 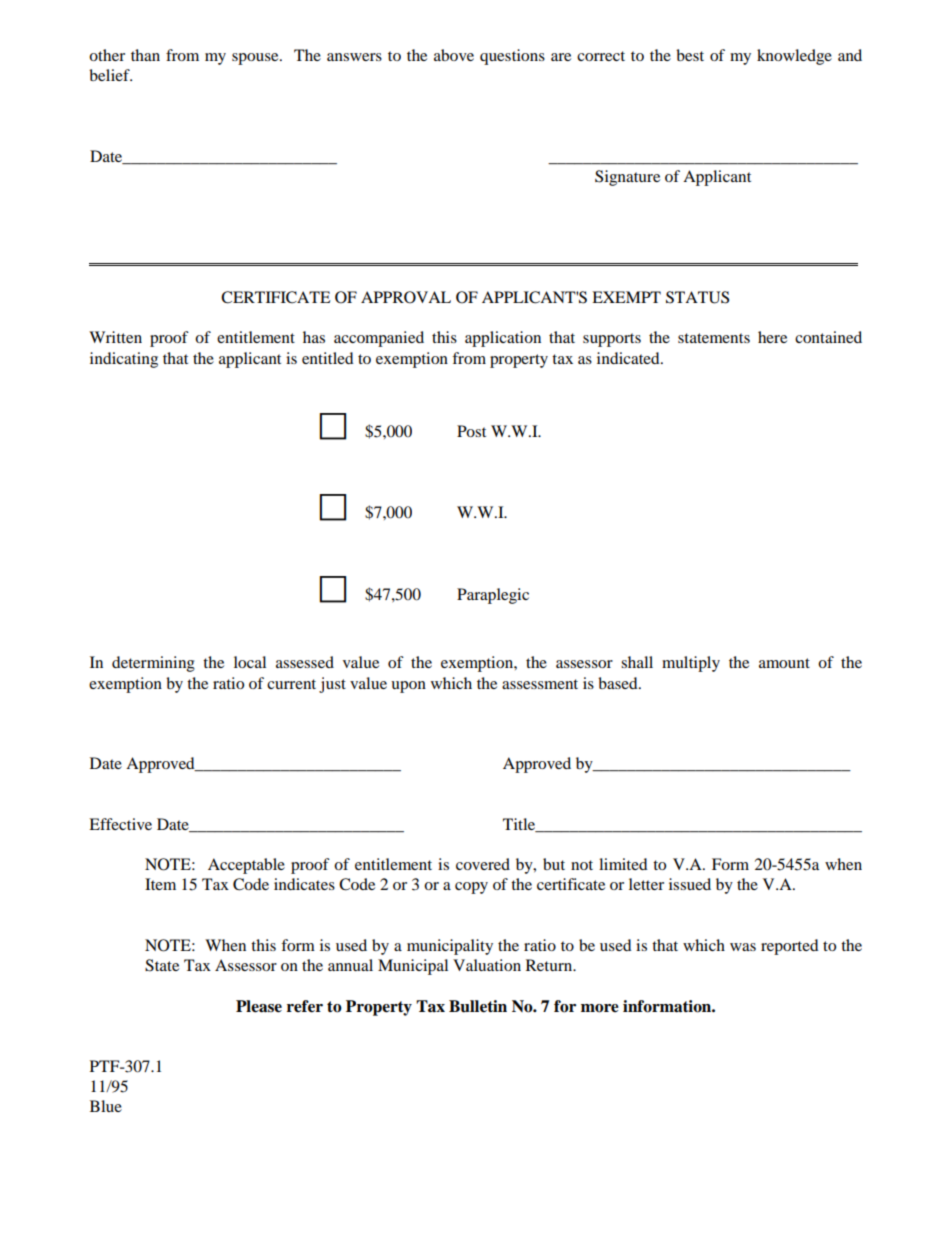 What do you see at coordinates (784, 663) in the screenshot?
I see `amount` at bounding box center [784, 663].
